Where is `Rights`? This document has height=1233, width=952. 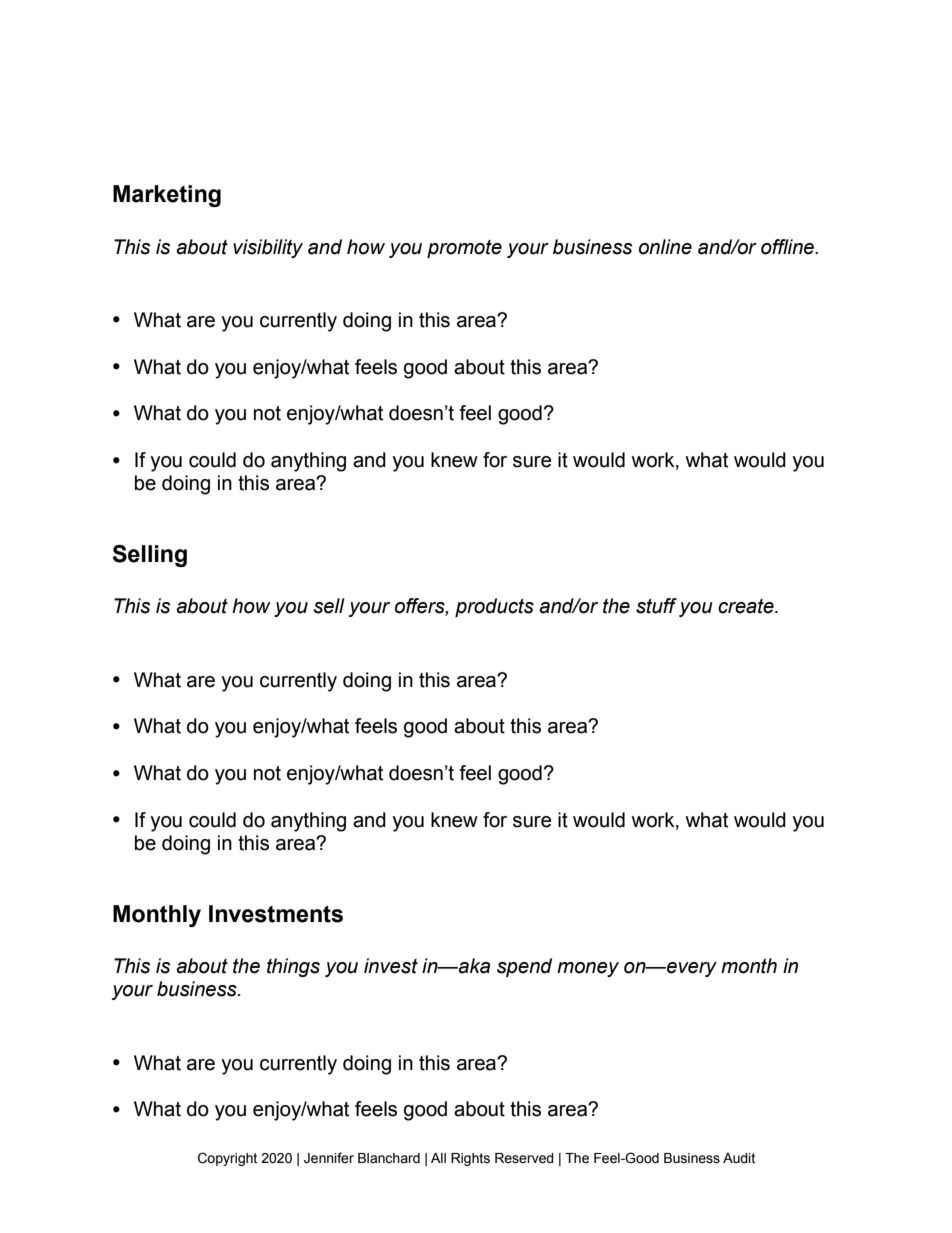
Rights is located at coordinates (470, 1159).
